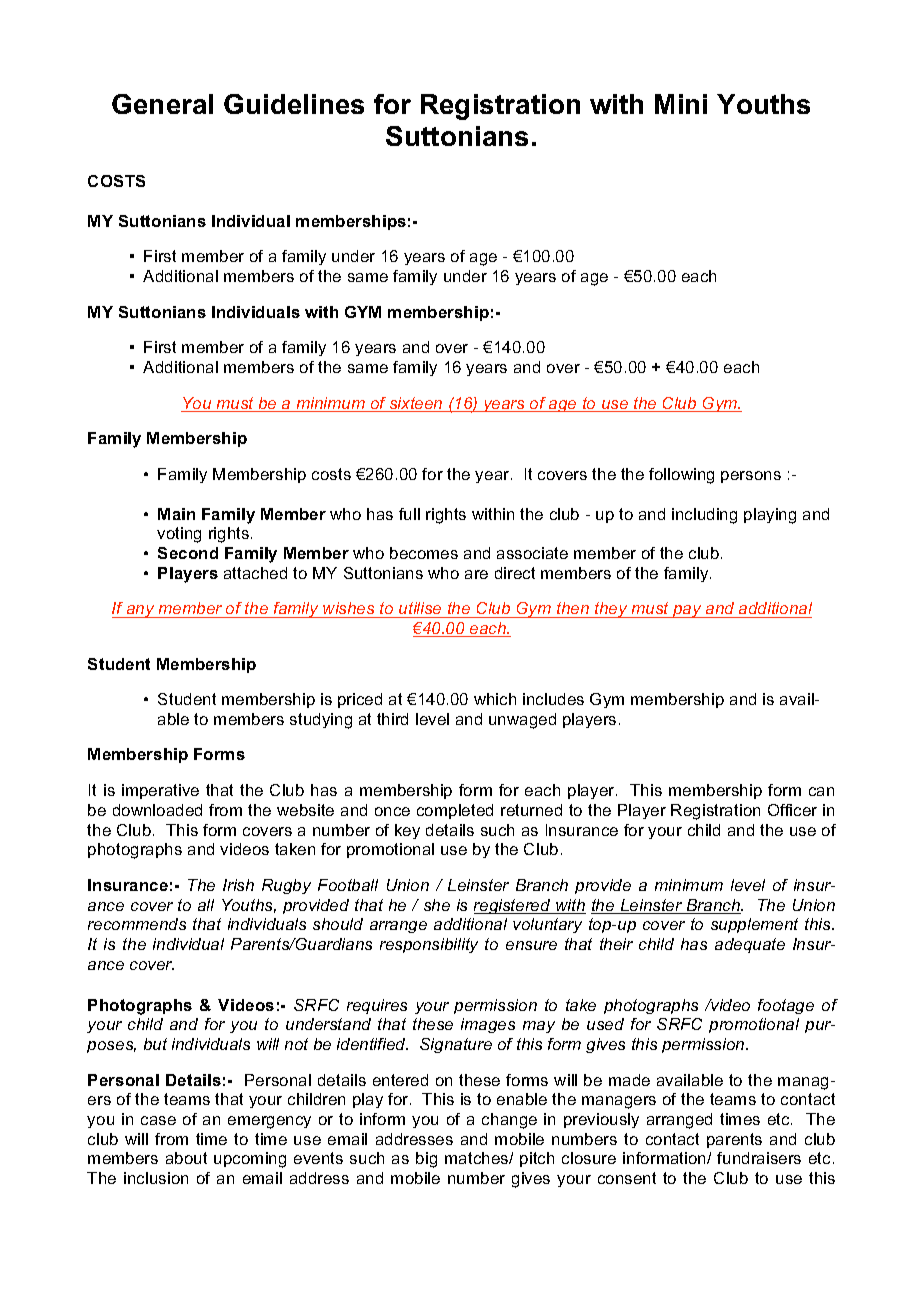  I want to click on upcoming, so click(250, 1160).
